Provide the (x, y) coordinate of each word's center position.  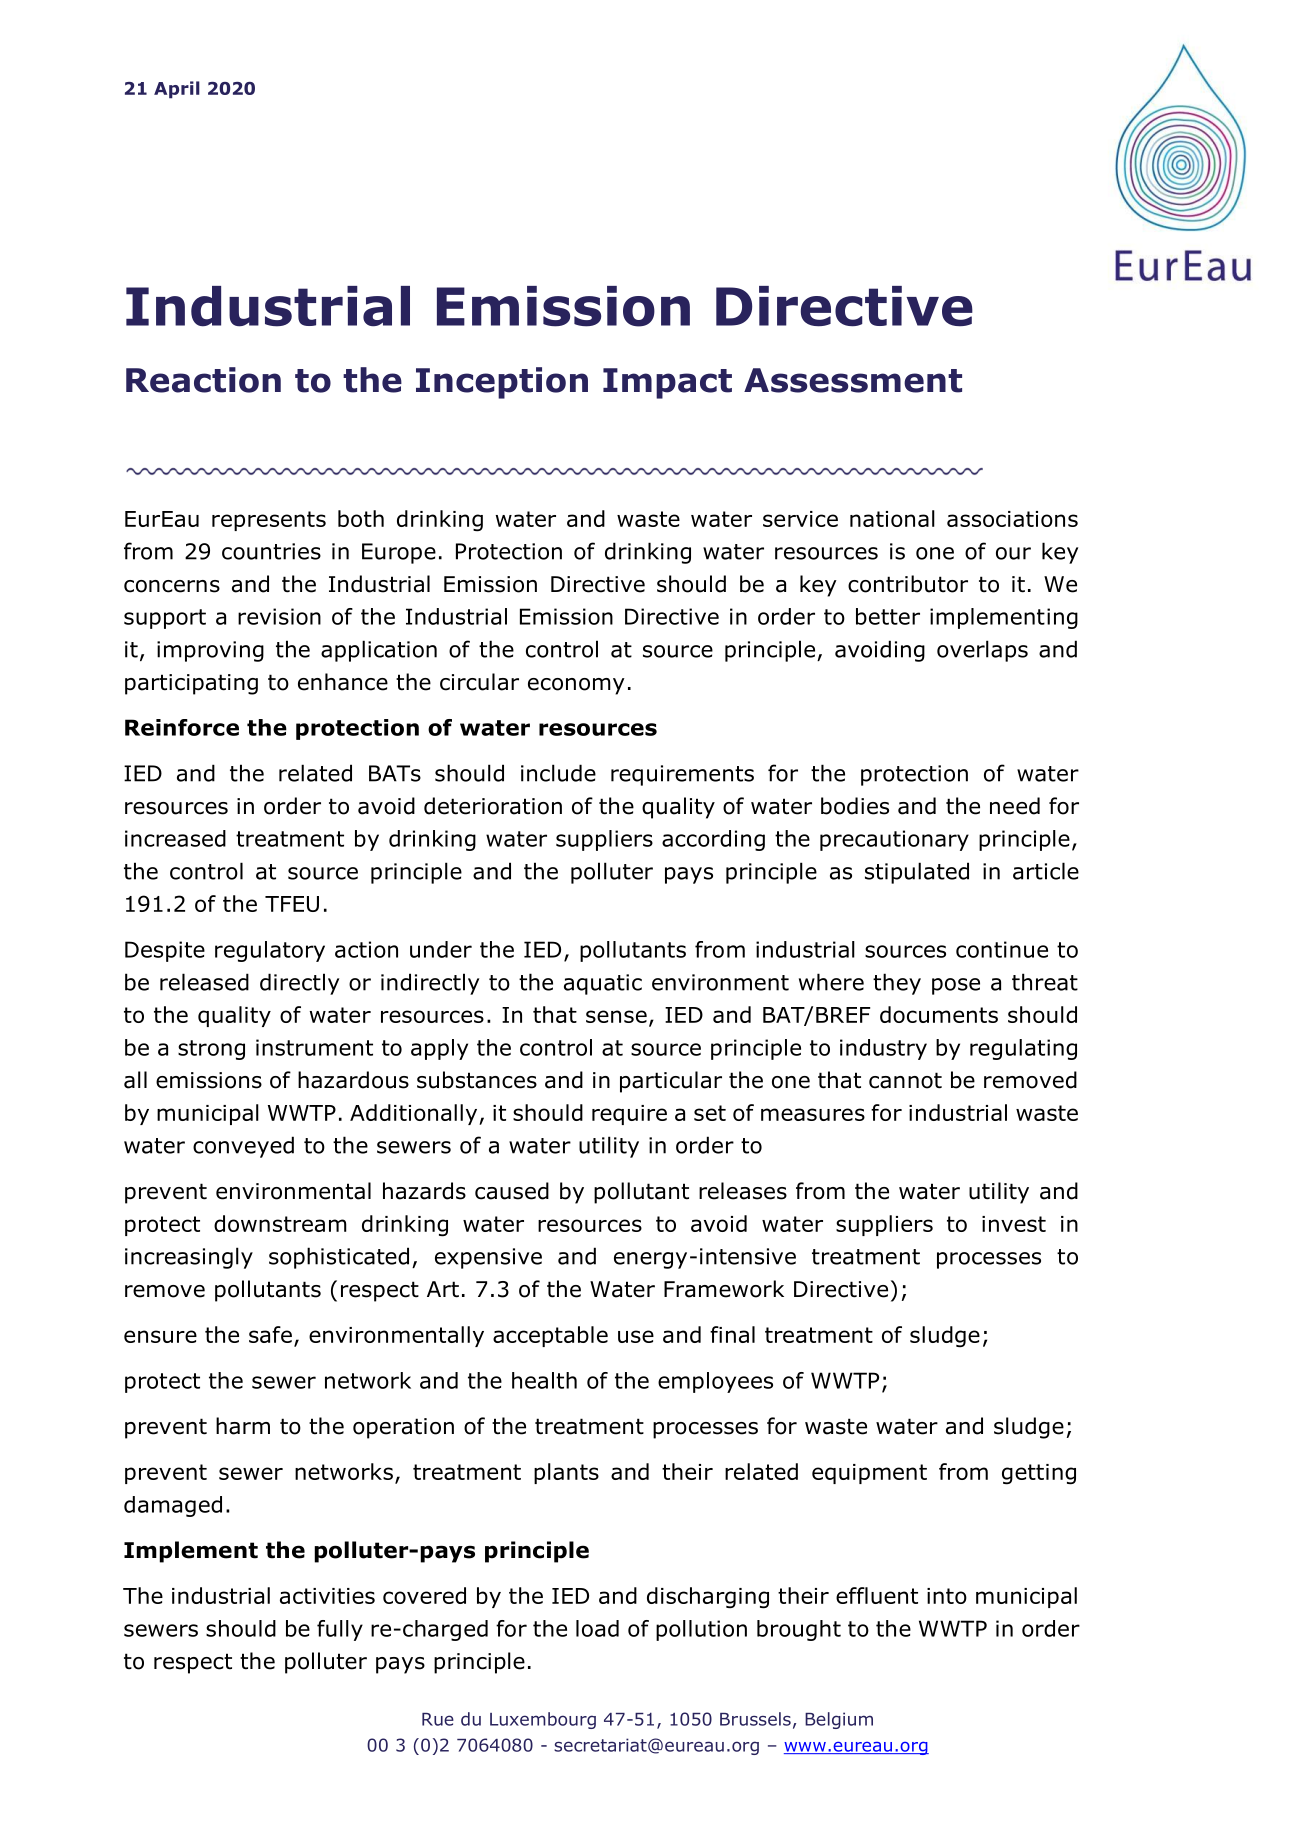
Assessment (853, 380)
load (597, 1628)
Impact (667, 383)
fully (340, 1630)
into (947, 1596)
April (177, 90)
